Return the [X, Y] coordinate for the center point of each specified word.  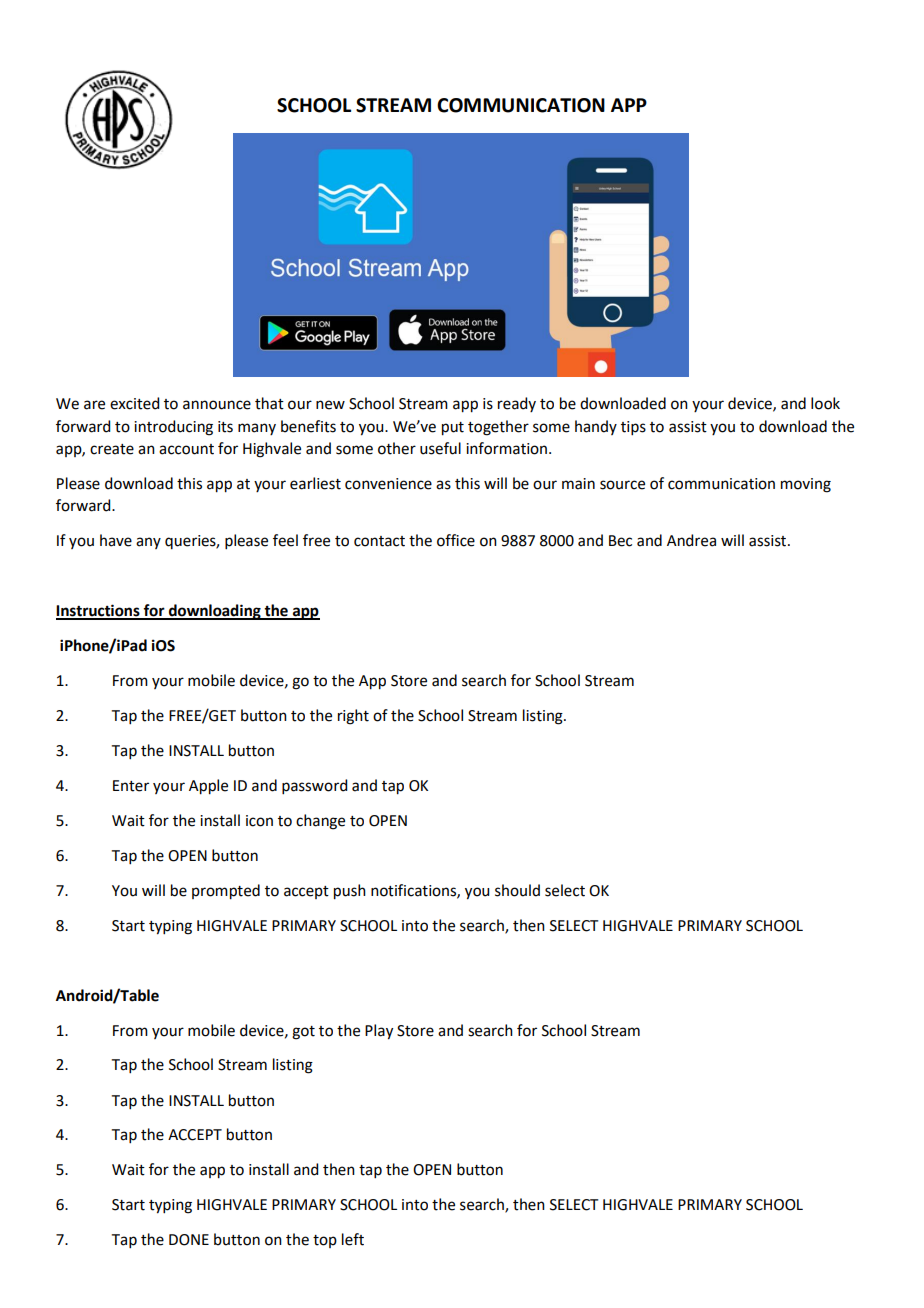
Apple [208, 787]
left [353, 1239]
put [453, 429]
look [825, 403]
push [350, 892]
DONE [189, 1240]
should [517, 890]
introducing [173, 428]
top [325, 1241]
